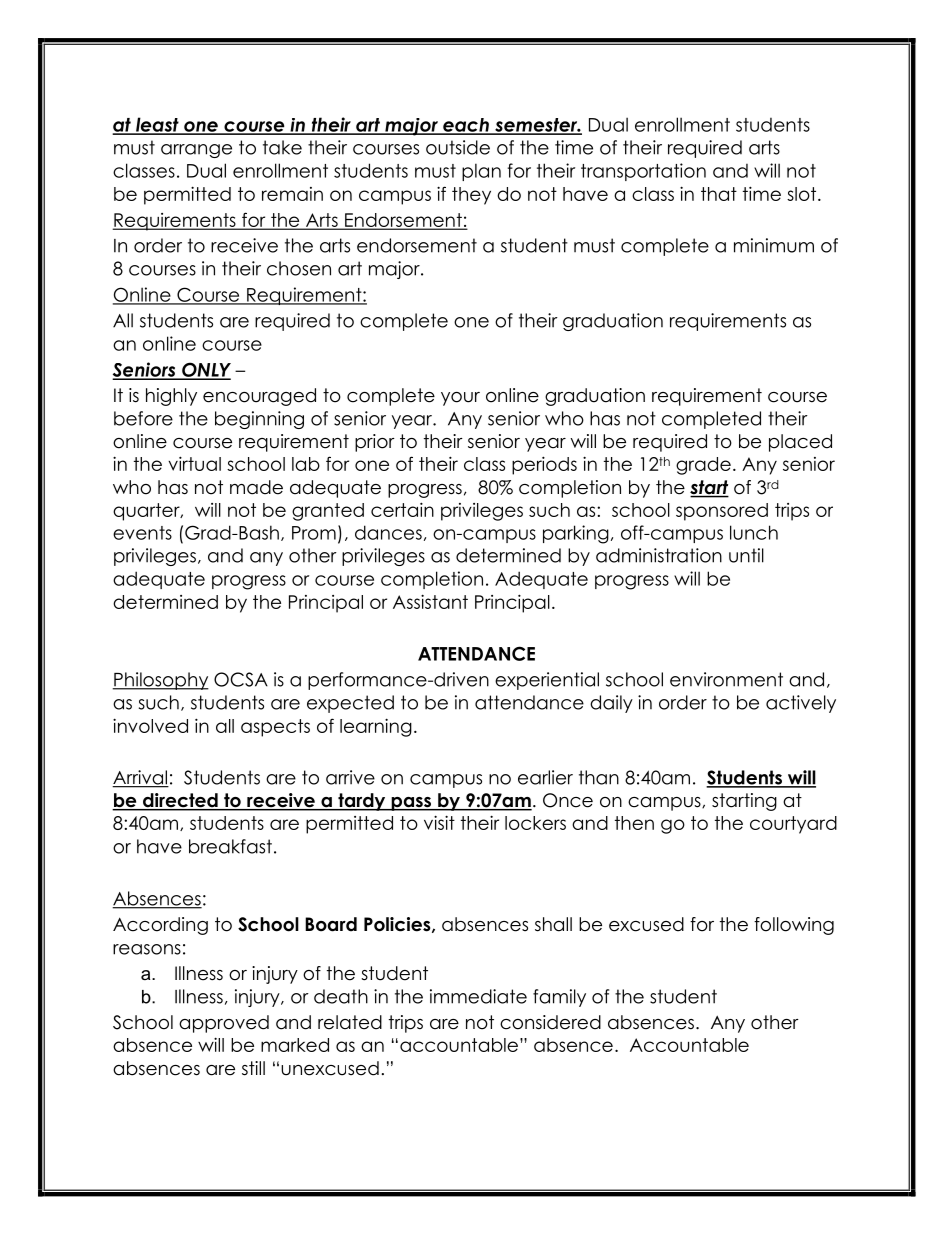  What do you see at coordinates (142, 533) in the screenshot?
I see `events` at bounding box center [142, 533].
